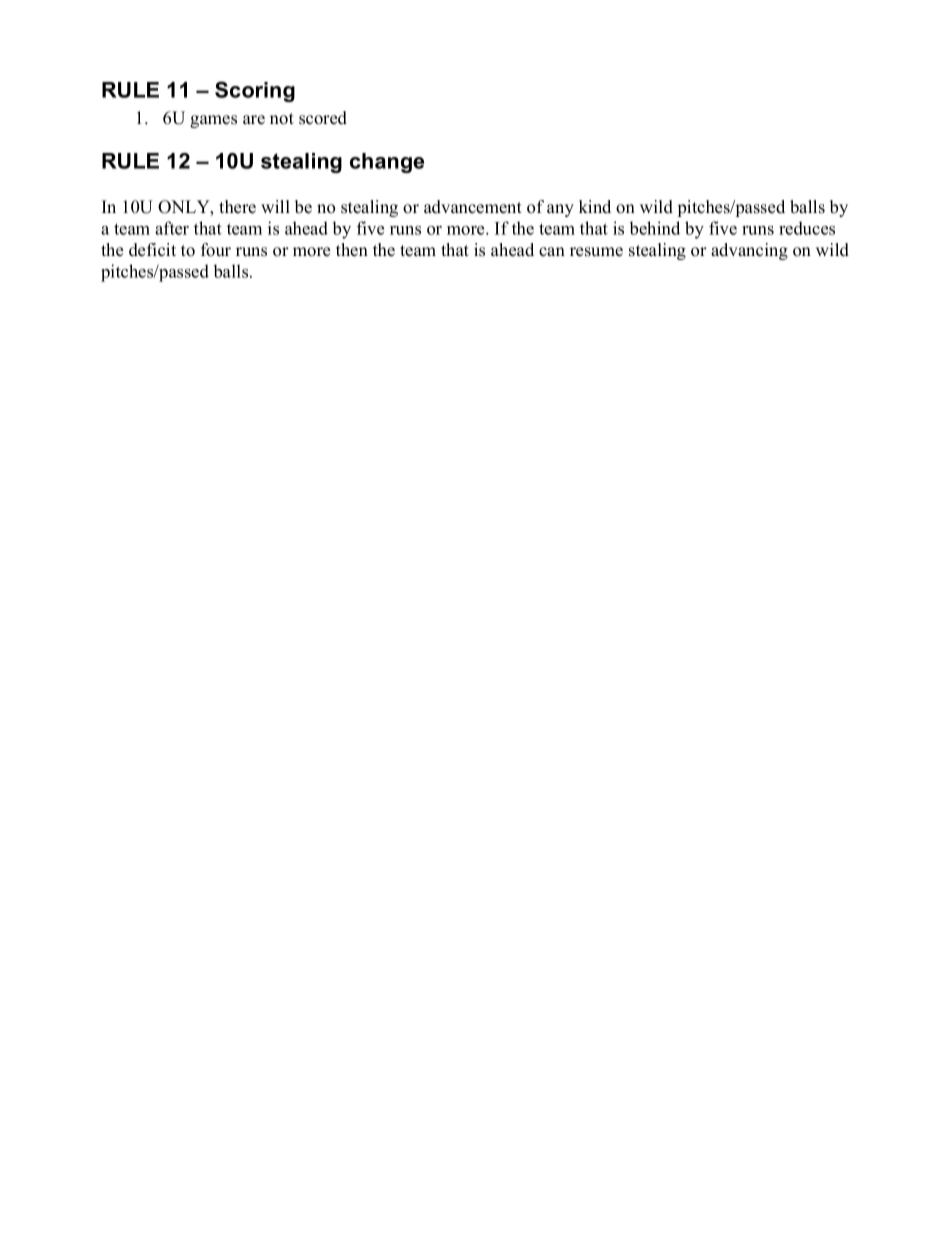 This screenshot has width=952, height=1233. I want to click on four, so click(216, 250).
